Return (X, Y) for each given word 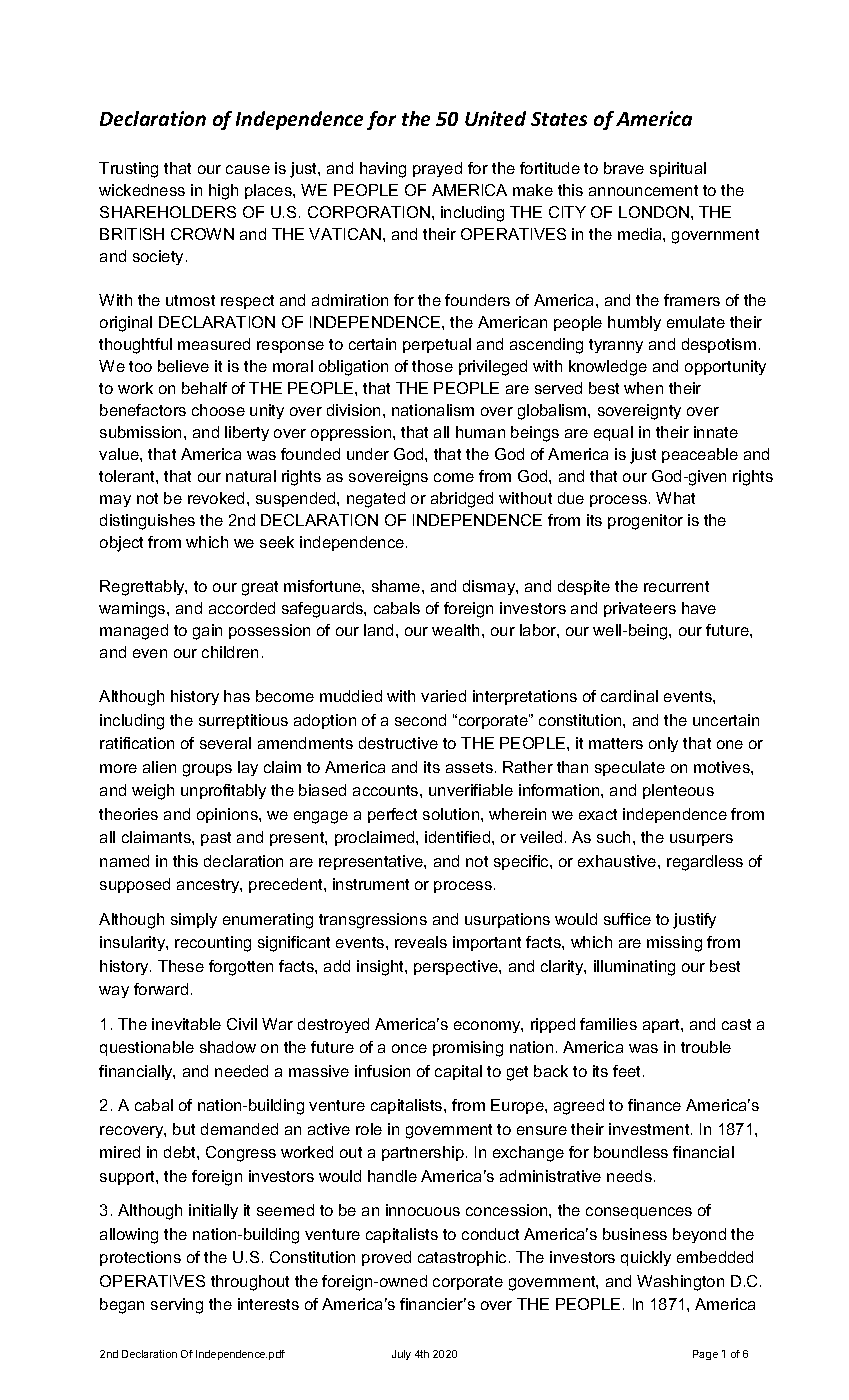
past (216, 839)
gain (207, 632)
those (432, 366)
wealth (455, 630)
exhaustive (618, 861)
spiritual (678, 169)
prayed (437, 169)
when (643, 388)
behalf (204, 388)
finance (654, 1105)
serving (177, 1306)
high (223, 192)
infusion (382, 1071)
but (184, 1129)
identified (459, 837)
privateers (640, 609)
